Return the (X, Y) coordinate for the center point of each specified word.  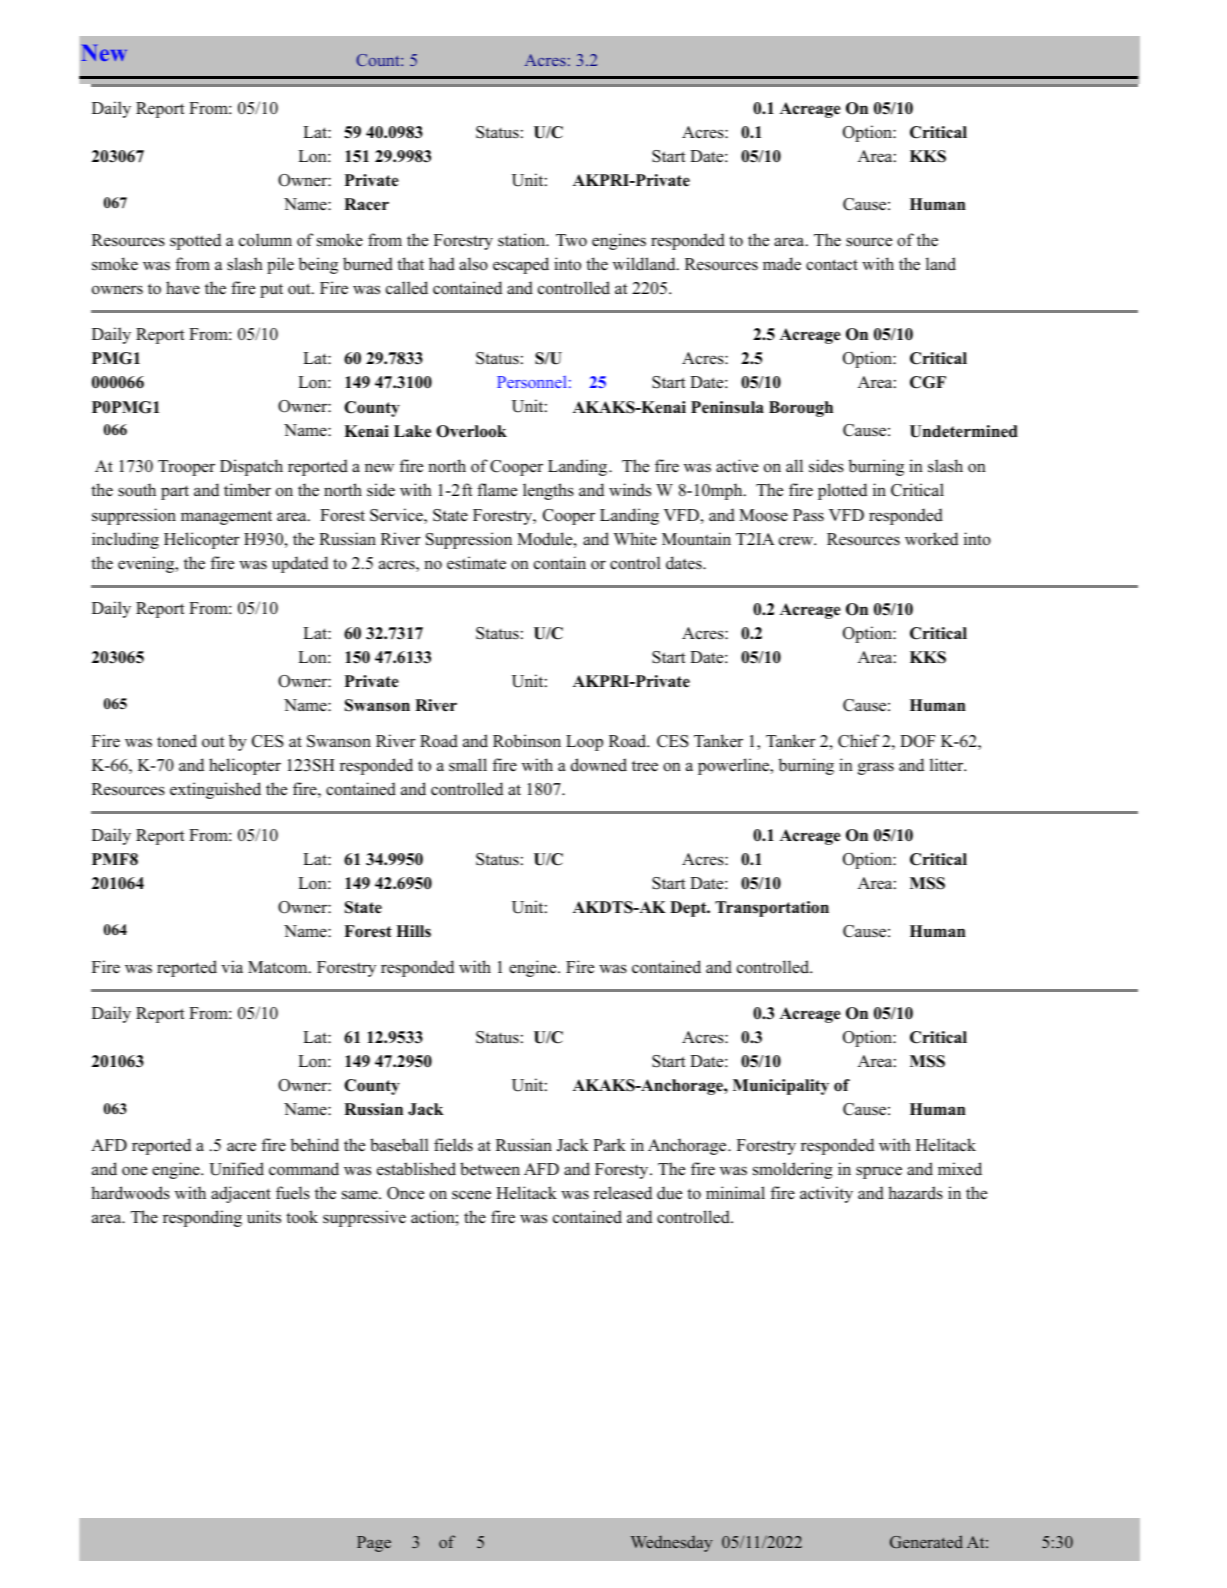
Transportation (772, 909)
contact (832, 265)
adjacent (241, 1194)
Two (571, 240)
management (226, 518)
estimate (476, 563)
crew (797, 541)
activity (826, 1194)
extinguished (215, 790)
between (490, 1169)
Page (374, 1544)
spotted (195, 241)
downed (599, 765)
